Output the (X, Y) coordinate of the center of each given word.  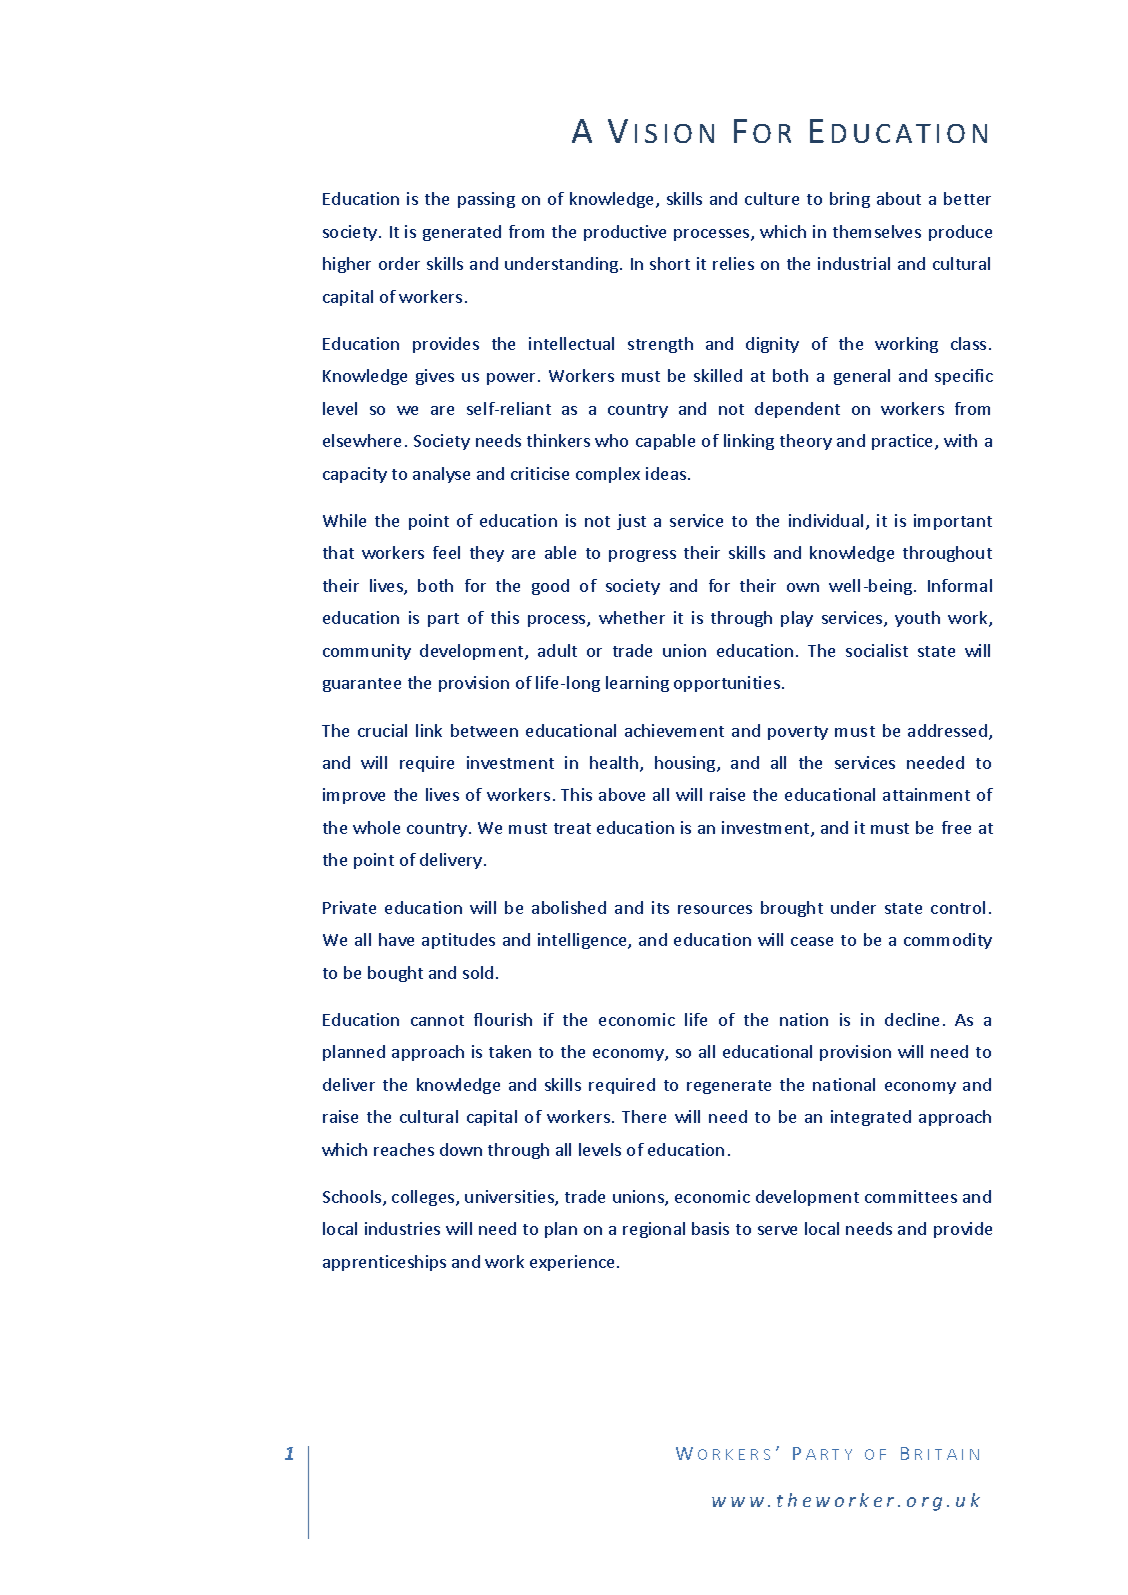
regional (654, 1230)
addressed (947, 730)
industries (402, 1228)
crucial (382, 730)
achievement (674, 730)
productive (625, 233)
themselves (877, 231)
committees (911, 1196)
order (399, 263)
